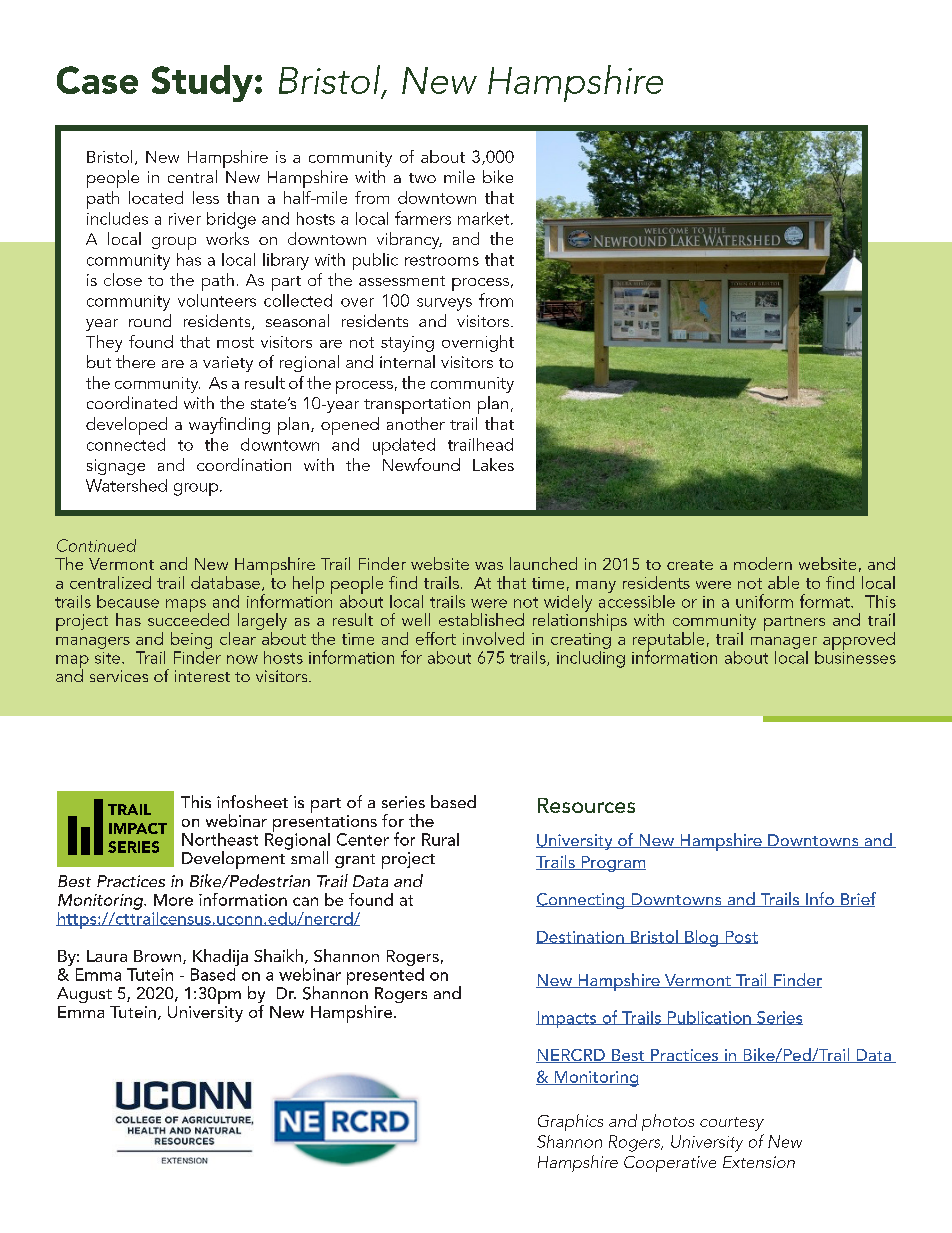 The image size is (952, 1233). I want to click on modern, so click(763, 563).
